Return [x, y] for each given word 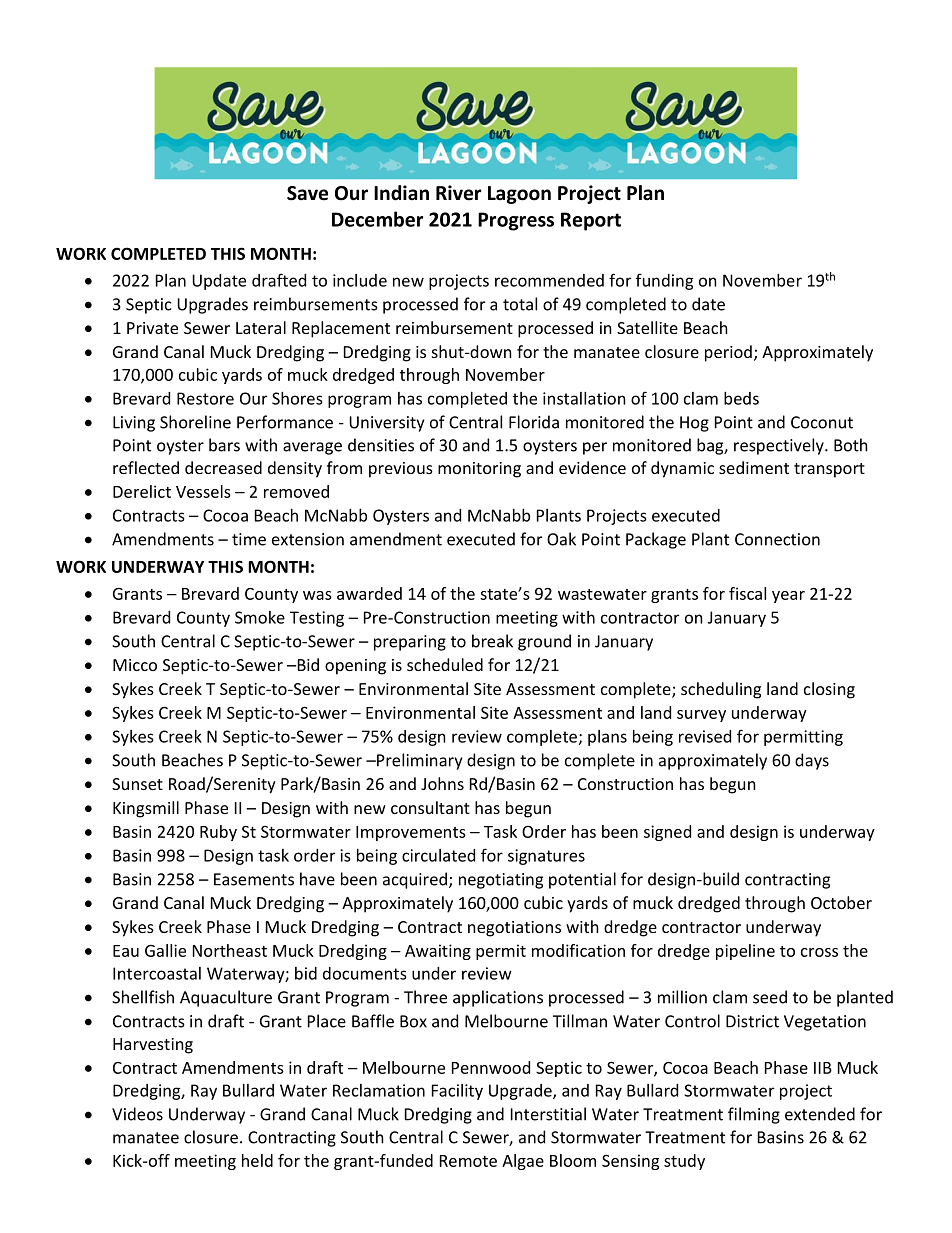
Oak [561, 539]
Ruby [218, 833]
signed [667, 833]
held [257, 1160]
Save [307, 193]
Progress [516, 221]
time [249, 539]
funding [665, 281]
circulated [438, 855]
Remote [468, 1161]
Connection [777, 539]
